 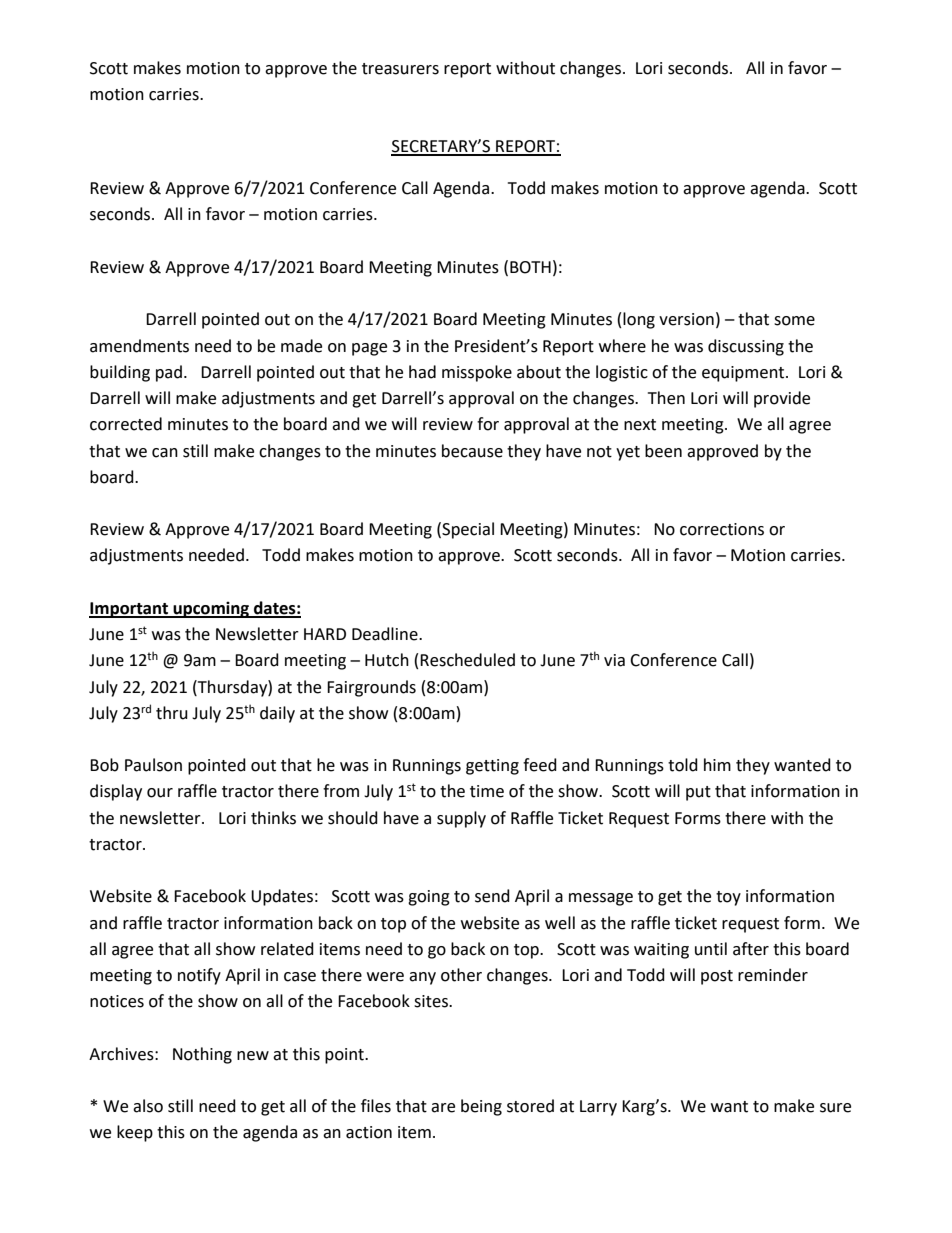 What do you see at coordinates (461, 819) in the screenshot?
I see `supply` at bounding box center [461, 819].
